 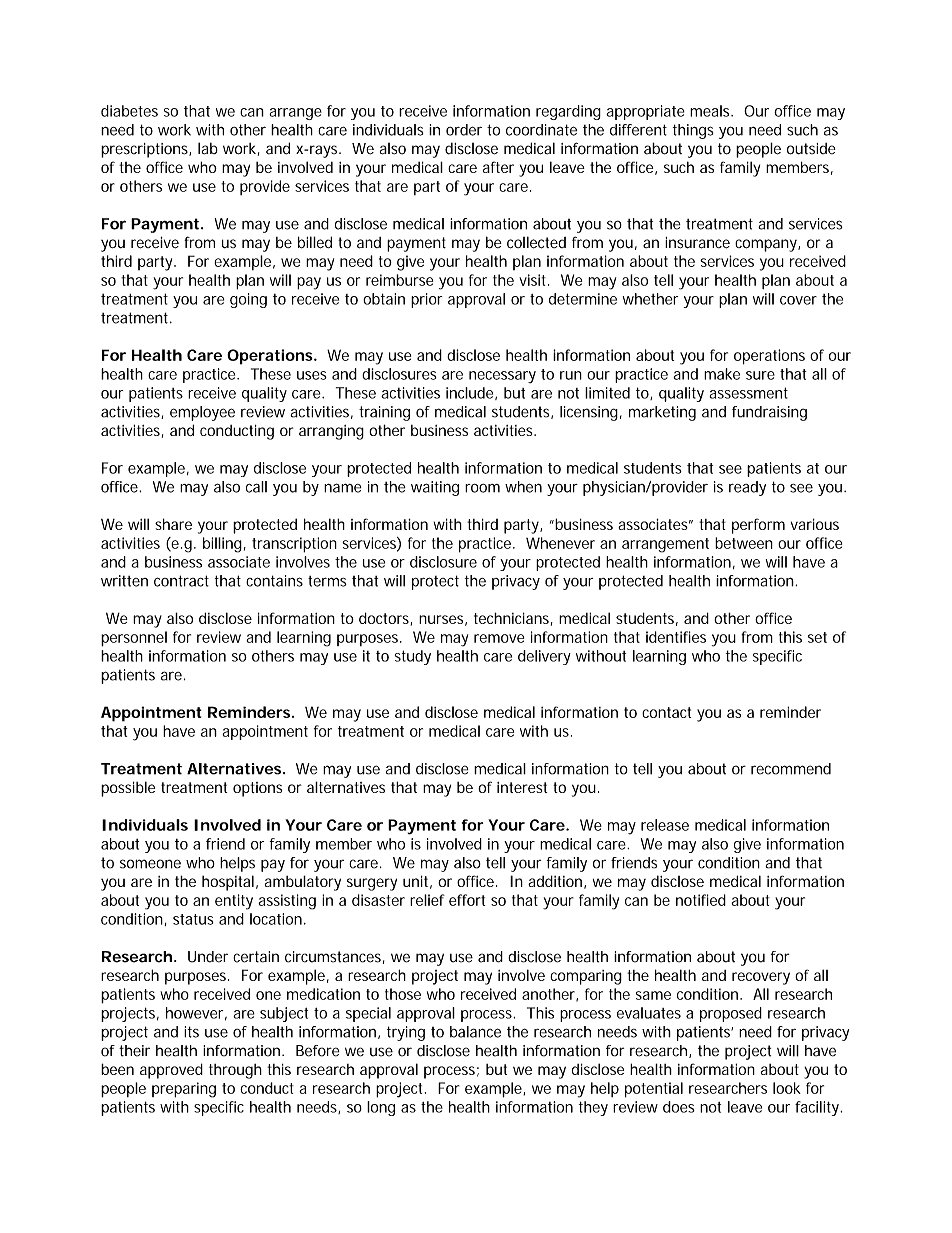 I want to click on lab, so click(x=208, y=148).
